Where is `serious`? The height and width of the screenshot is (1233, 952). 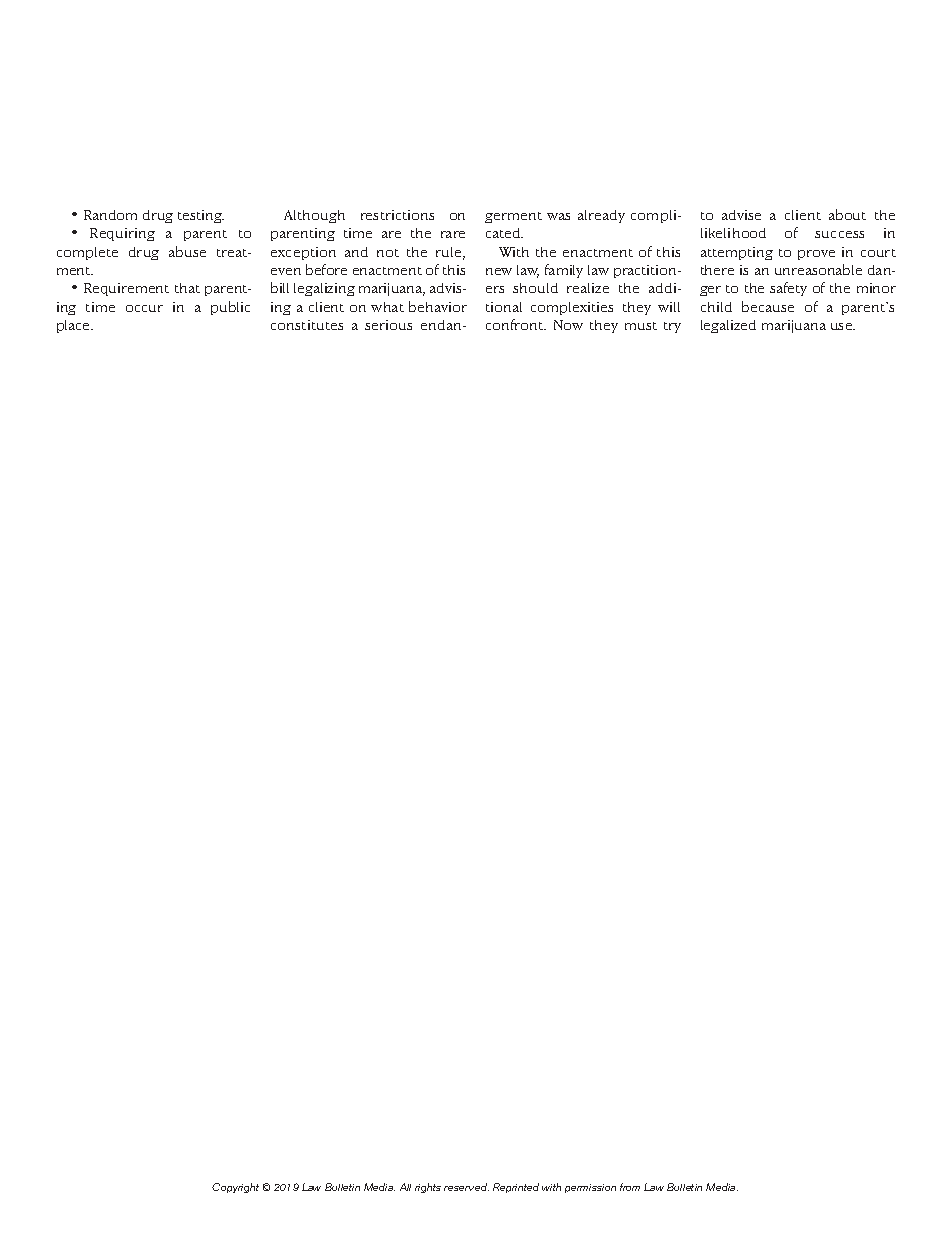
serious is located at coordinates (388, 325).
